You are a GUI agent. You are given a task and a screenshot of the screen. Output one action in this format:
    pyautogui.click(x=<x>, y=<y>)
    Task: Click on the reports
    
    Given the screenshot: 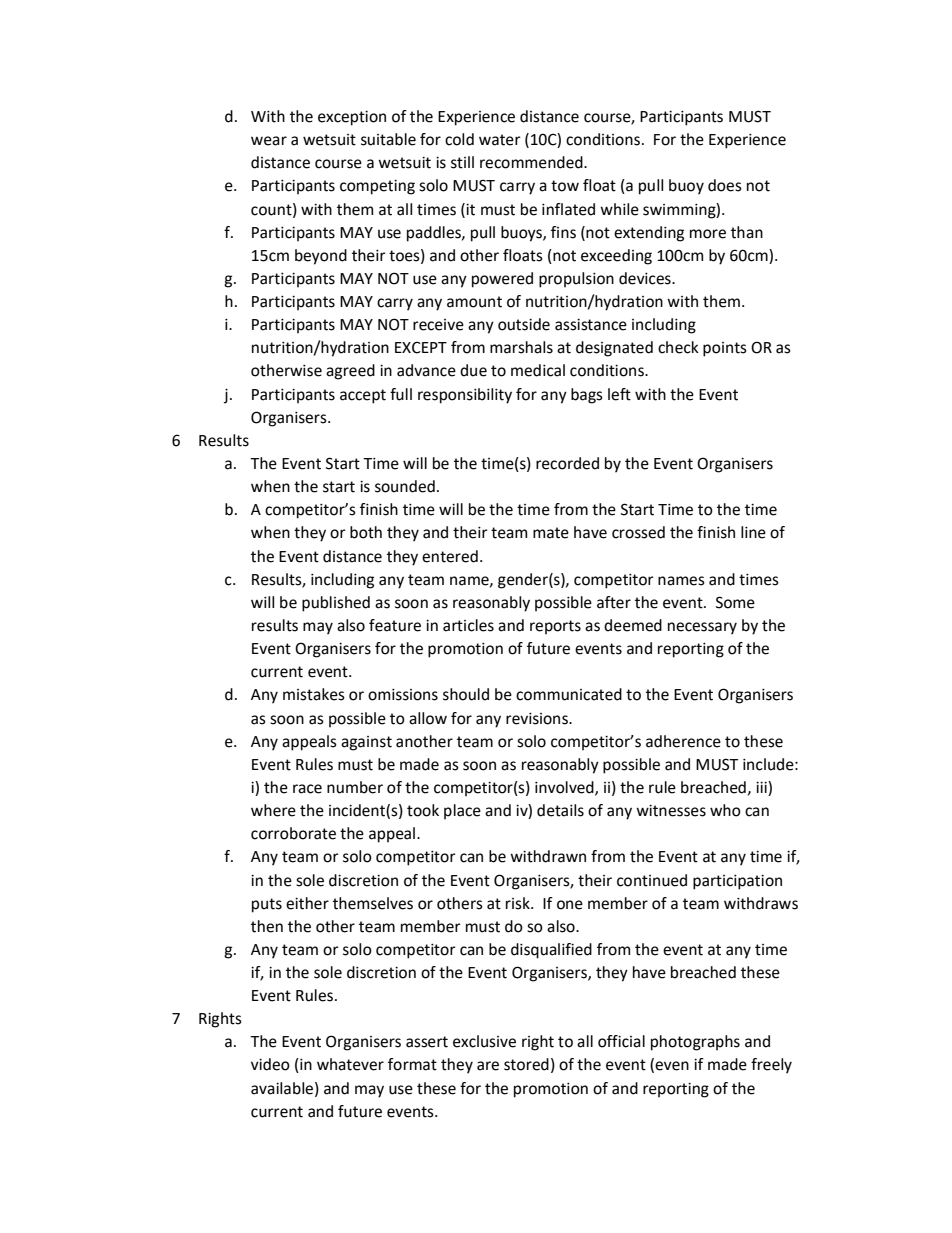 What is the action you would take?
    pyautogui.click(x=555, y=627)
